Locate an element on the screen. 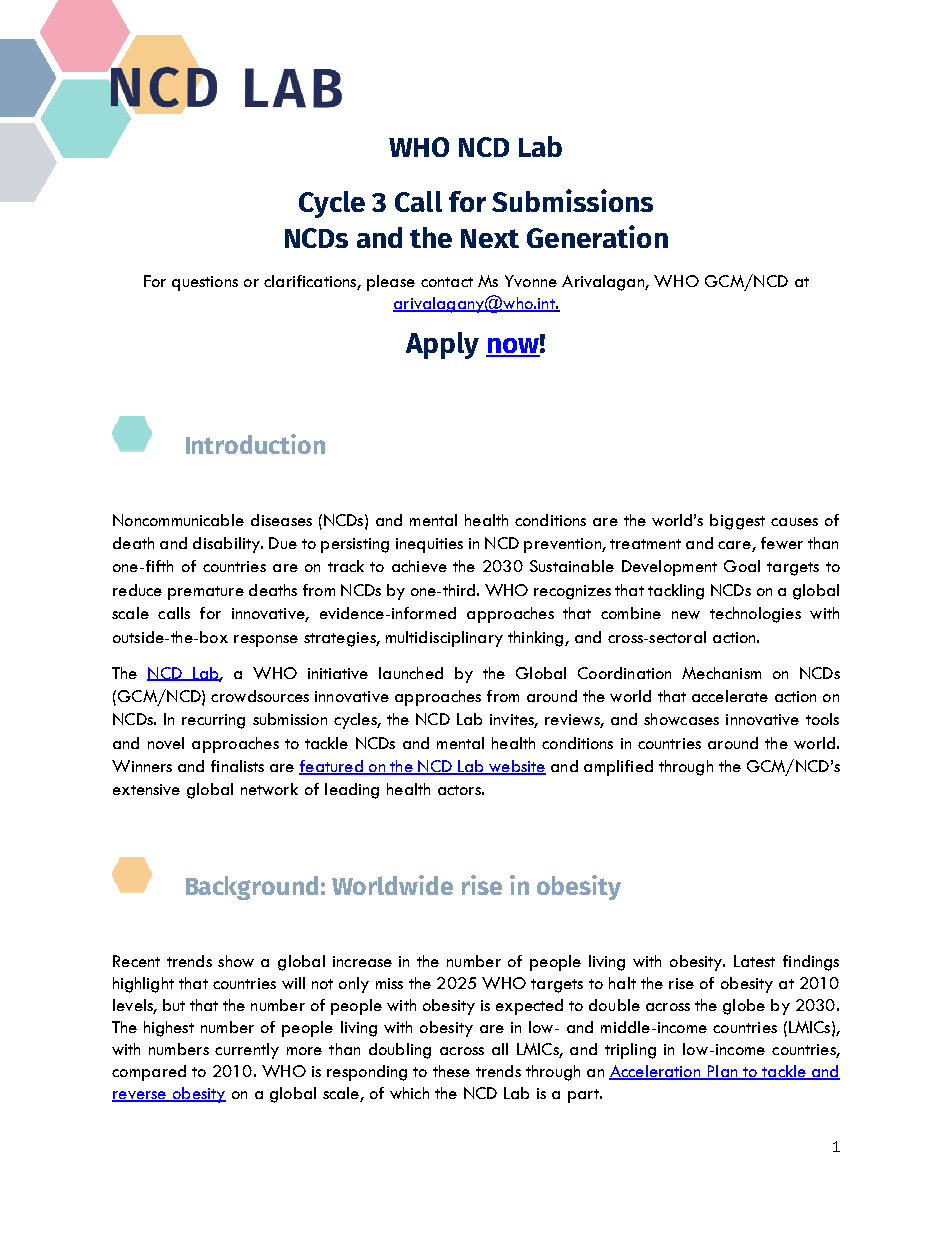 The width and height of the screenshot is (952, 1233). questions is located at coordinates (205, 283).
